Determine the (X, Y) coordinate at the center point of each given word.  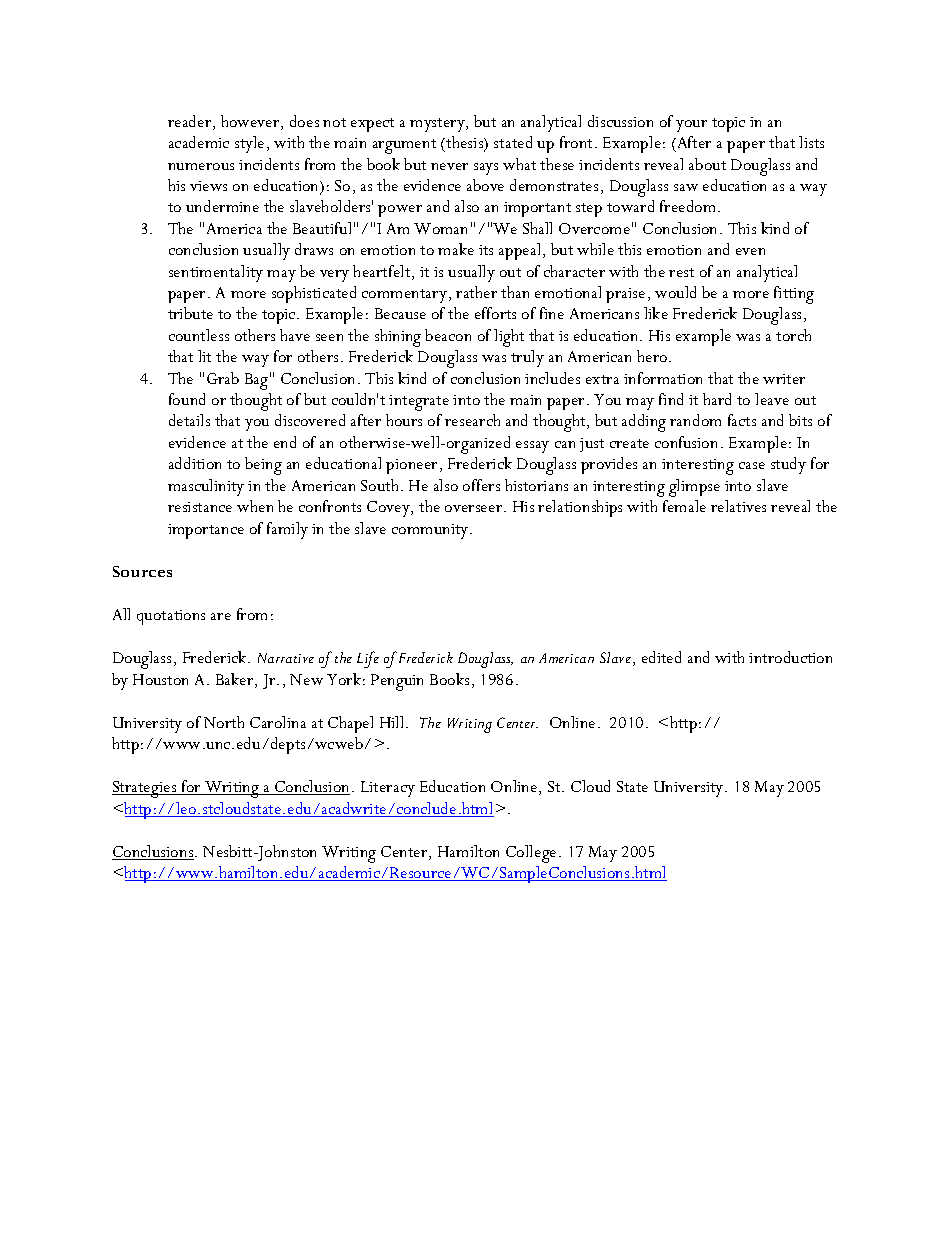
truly (527, 358)
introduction (790, 657)
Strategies (145, 789)
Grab (223, 378)
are (221, 616)
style (249, 144)
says (486, 169)
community (431, 531)
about (707, 164)
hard (717, 399)
